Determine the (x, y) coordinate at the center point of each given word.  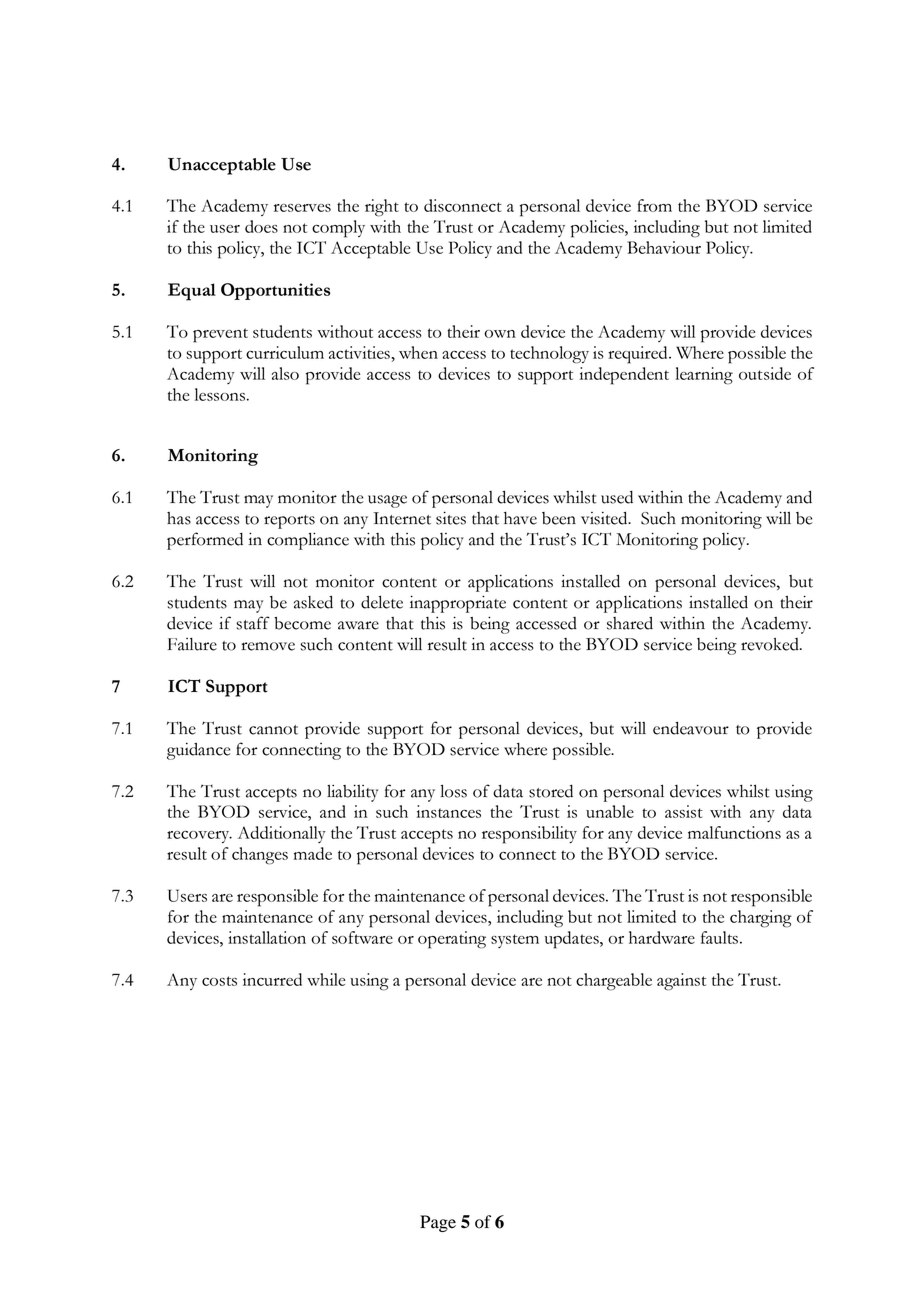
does (261, 226)
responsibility (529, 835)
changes (260, 856)
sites (451, 518)
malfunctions (734, 832)
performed (205, 541)
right (382, 208)
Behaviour (664, 247)
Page (438, 1223)
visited (605, 518)
